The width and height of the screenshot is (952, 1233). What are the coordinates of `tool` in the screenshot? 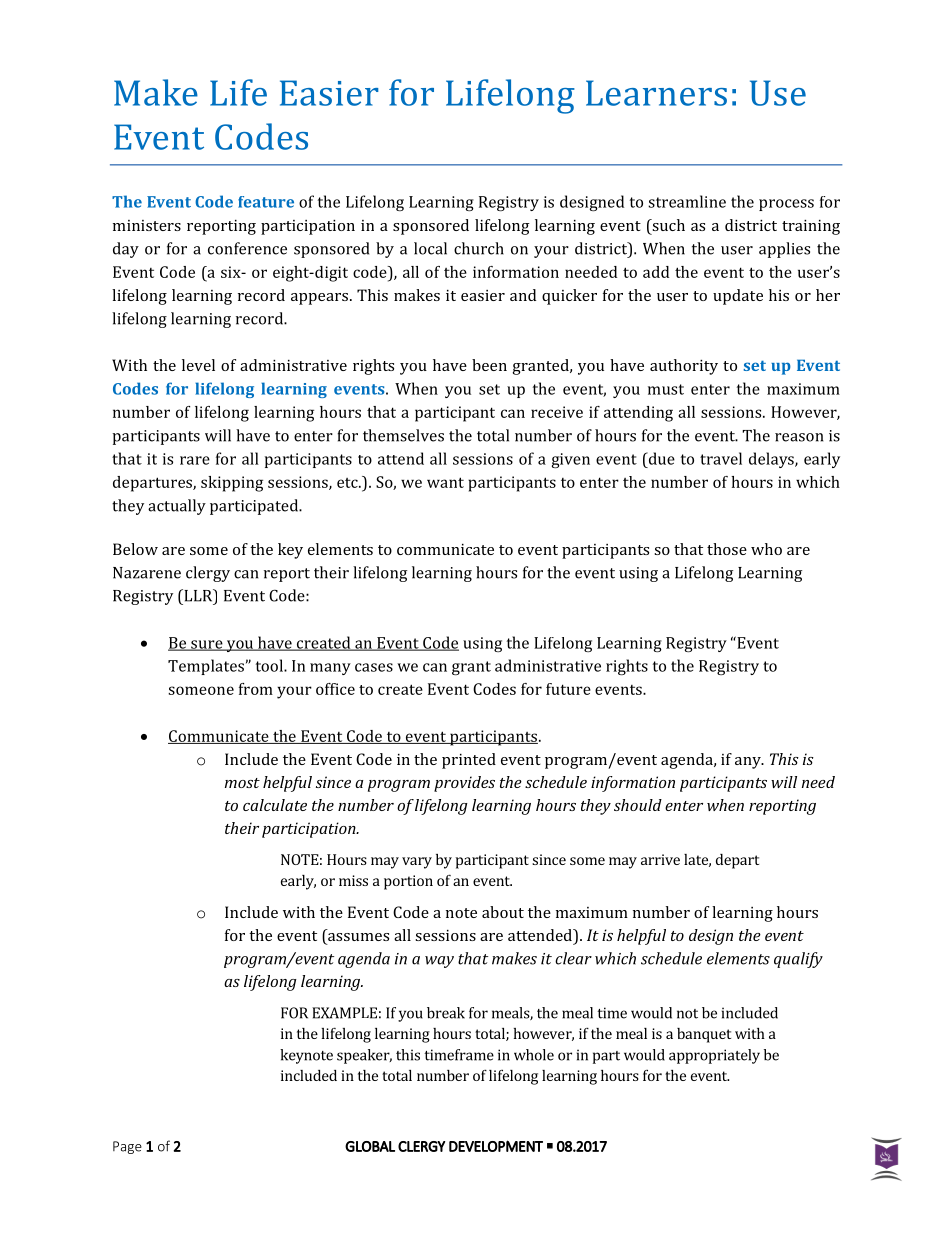 It's located at (270, 665).
